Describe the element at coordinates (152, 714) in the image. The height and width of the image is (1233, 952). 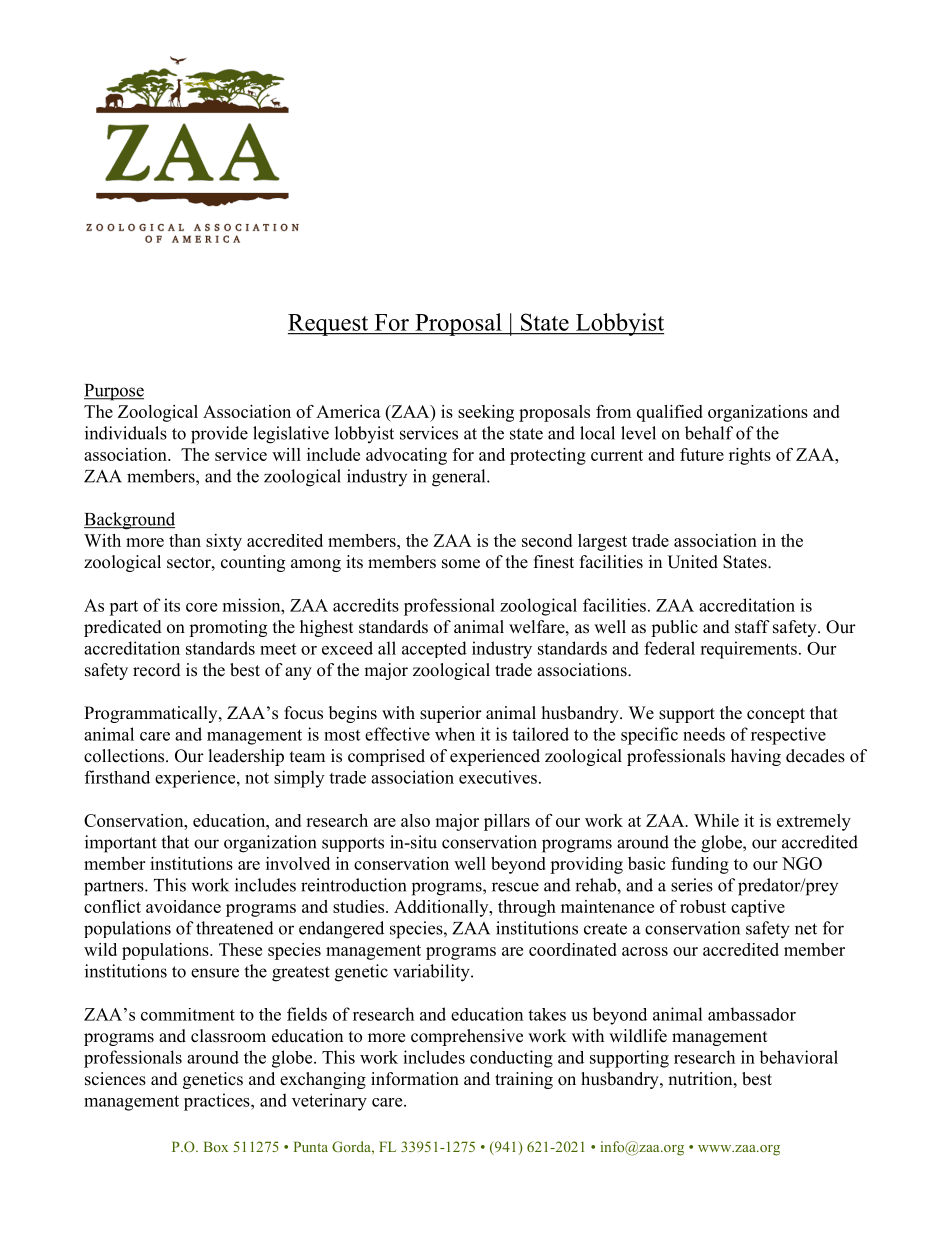
I see `Programmatically` at that location.
